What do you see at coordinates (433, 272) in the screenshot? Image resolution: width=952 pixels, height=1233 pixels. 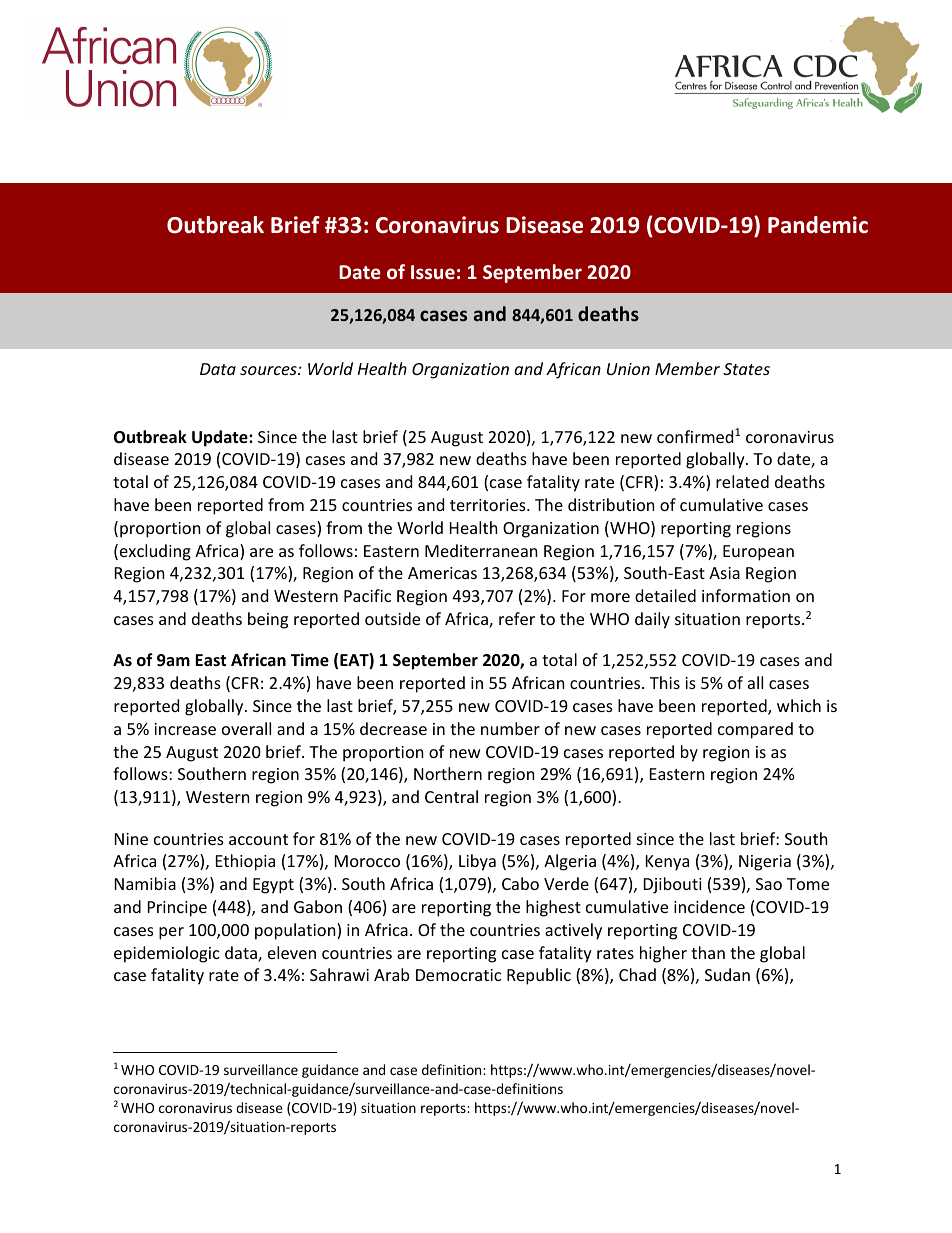 I see `Issue` at bounding box center [433, 272].
